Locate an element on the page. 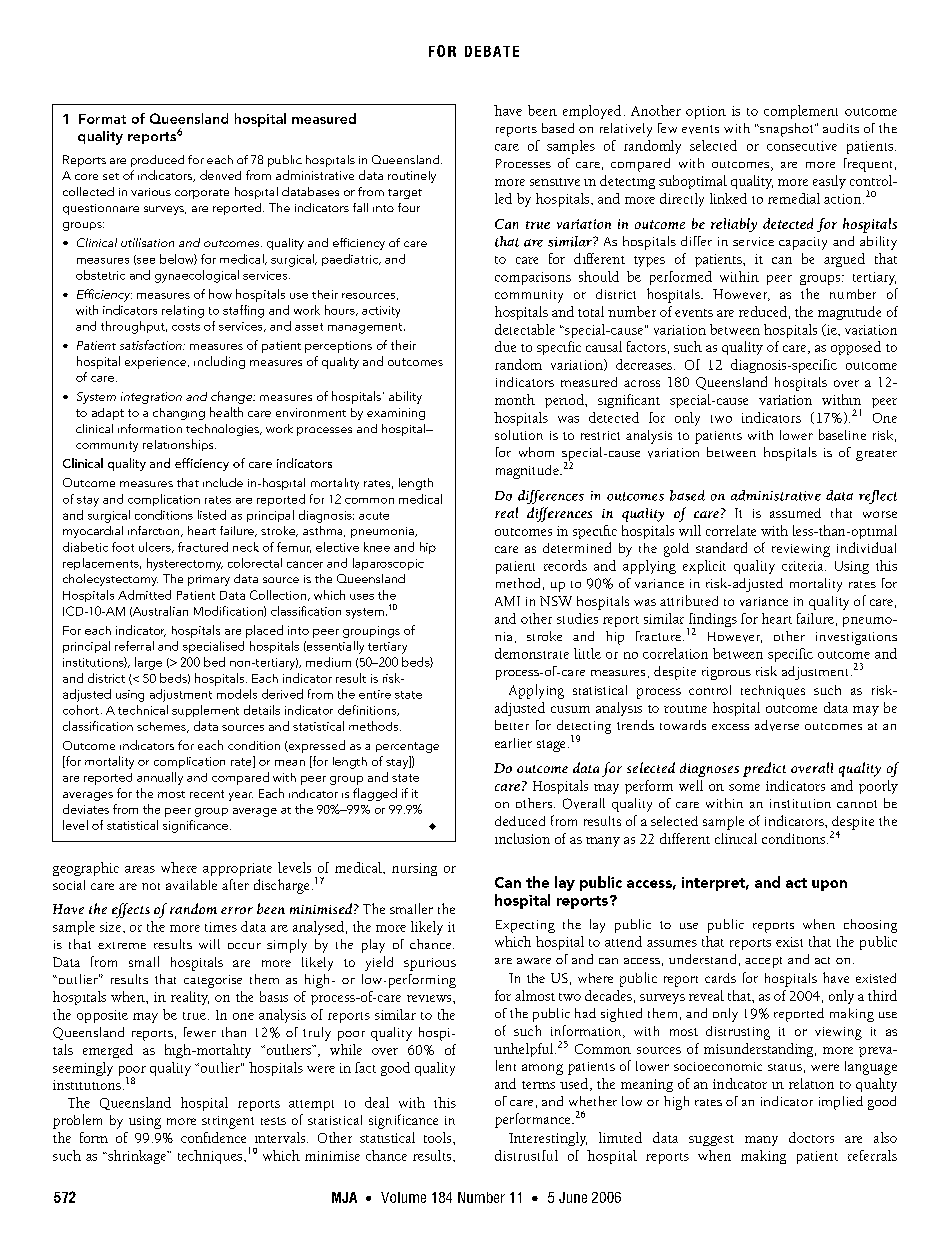 The height and width of the image is (1248, 952). produced is located at coordinates (157, 161).
